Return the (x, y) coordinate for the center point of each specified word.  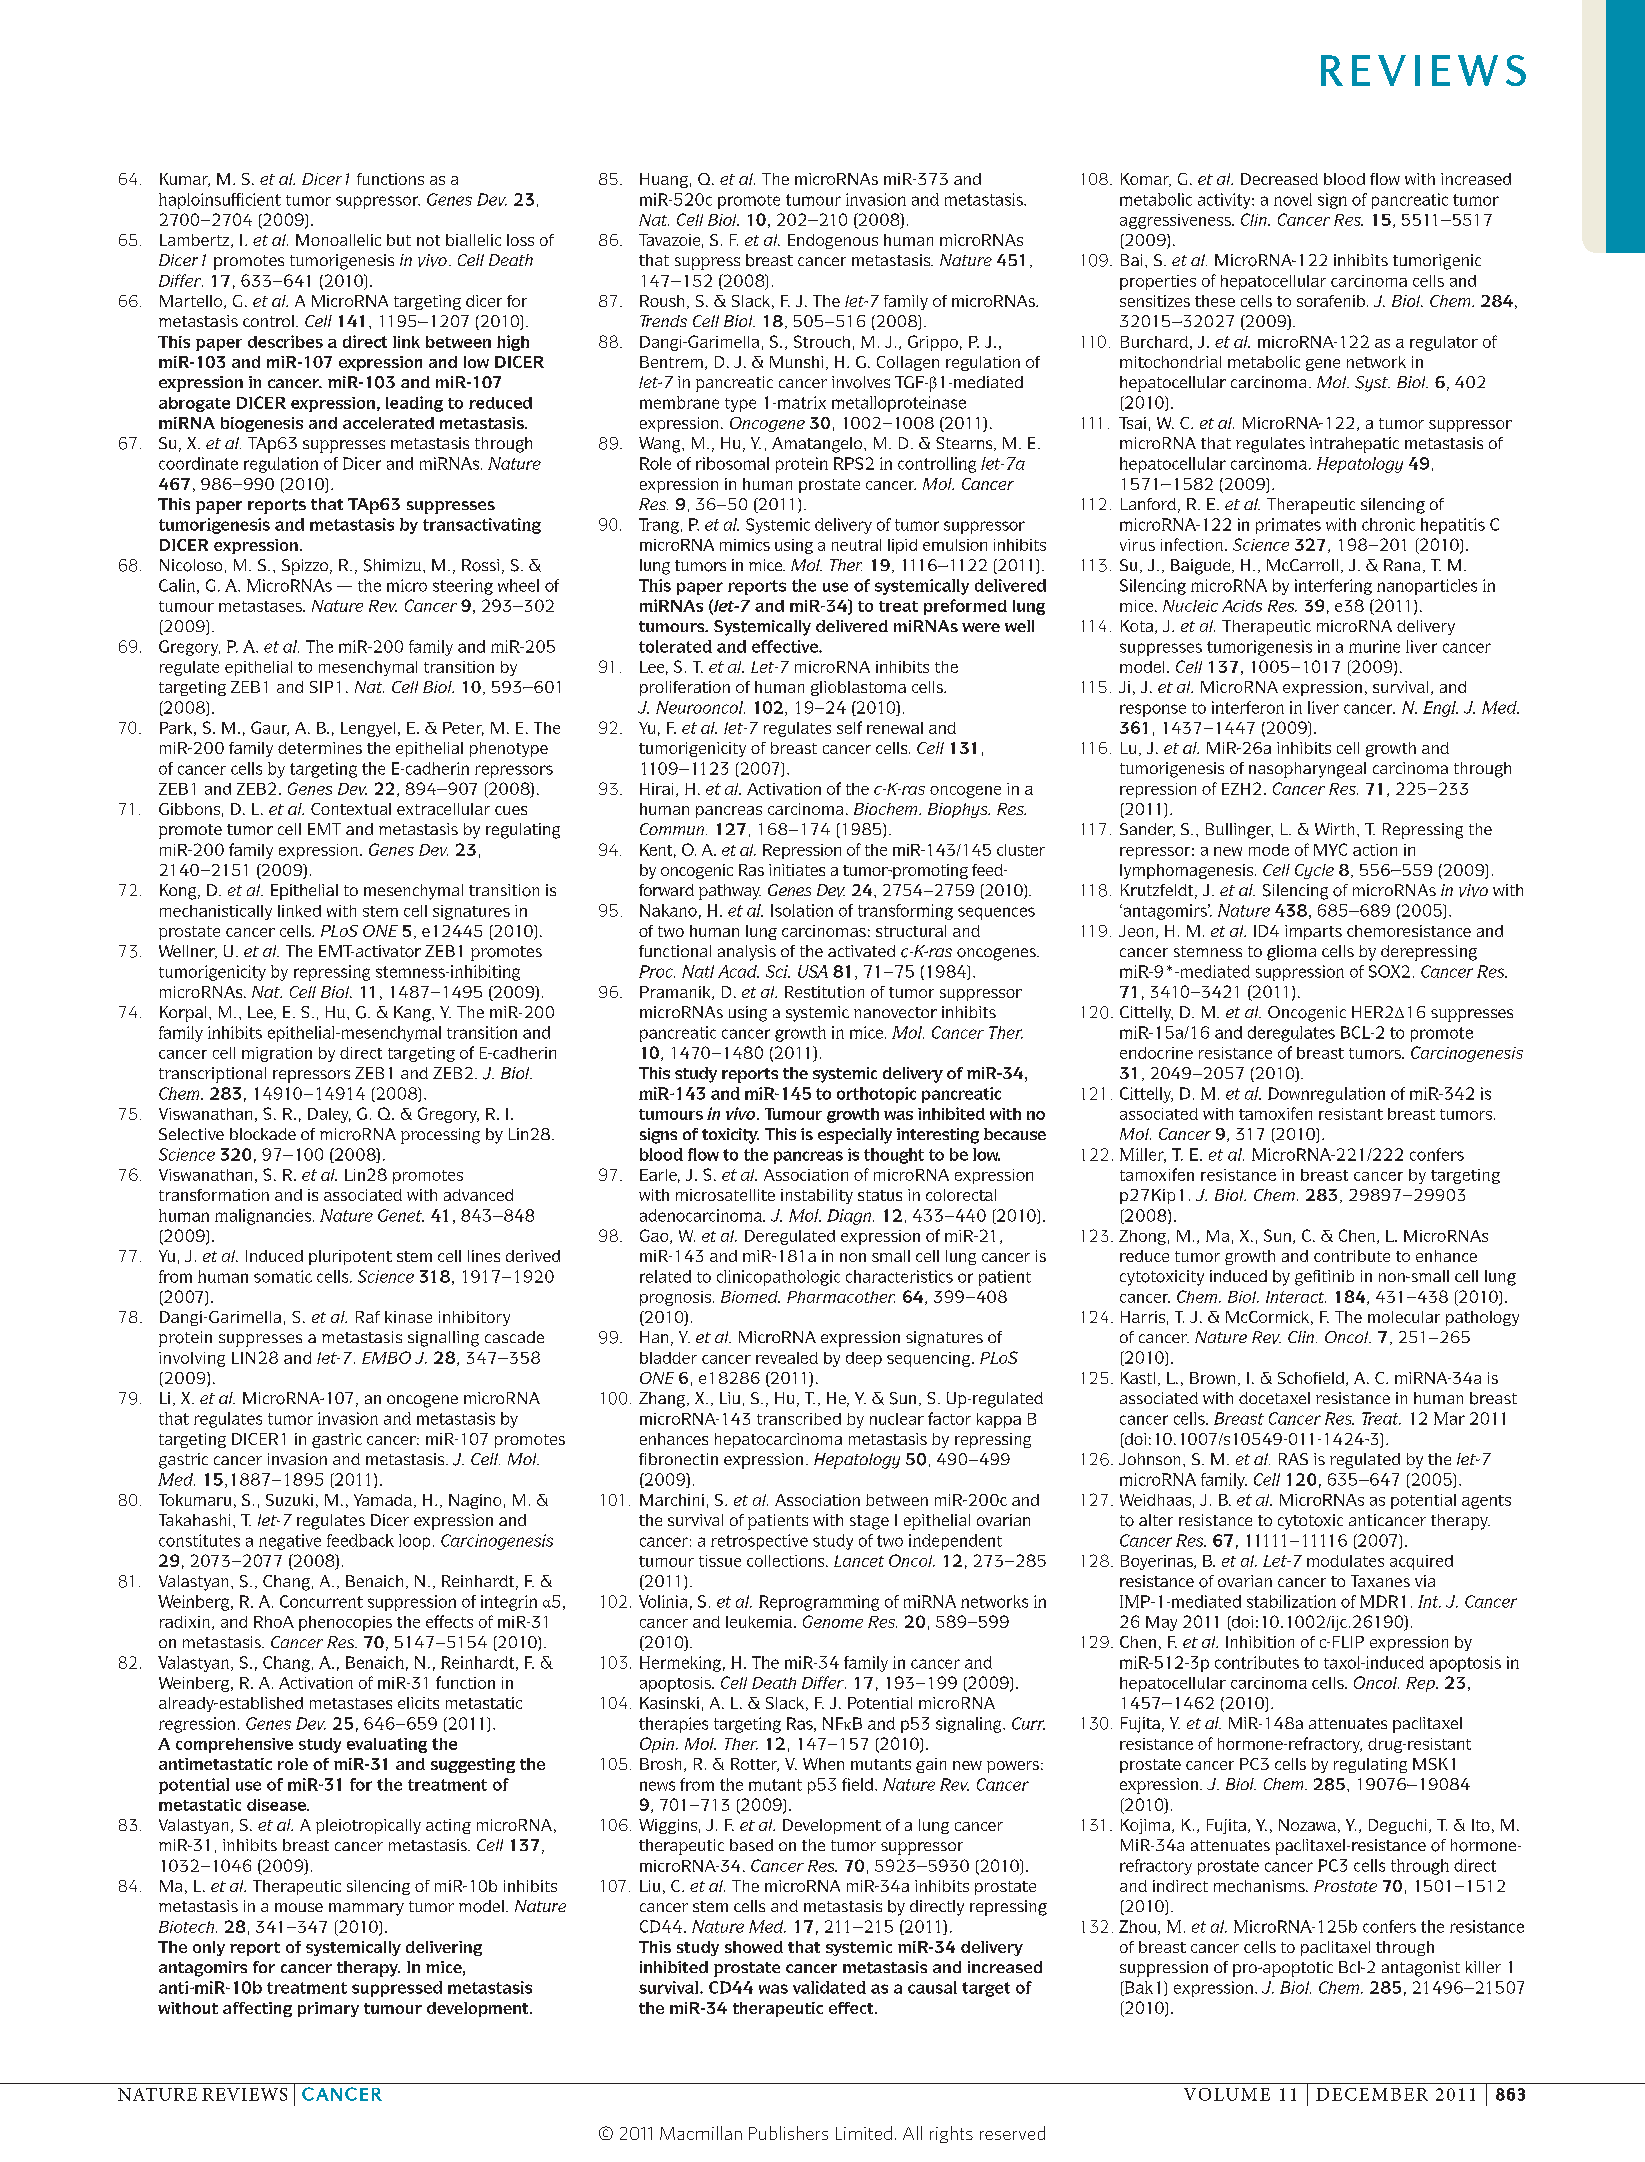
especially (855, 1136)
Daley (329, 1115)
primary (328, 2009)
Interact (1296, 1297)
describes (285, 341)
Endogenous (833, 241)
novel (1293, 199)
